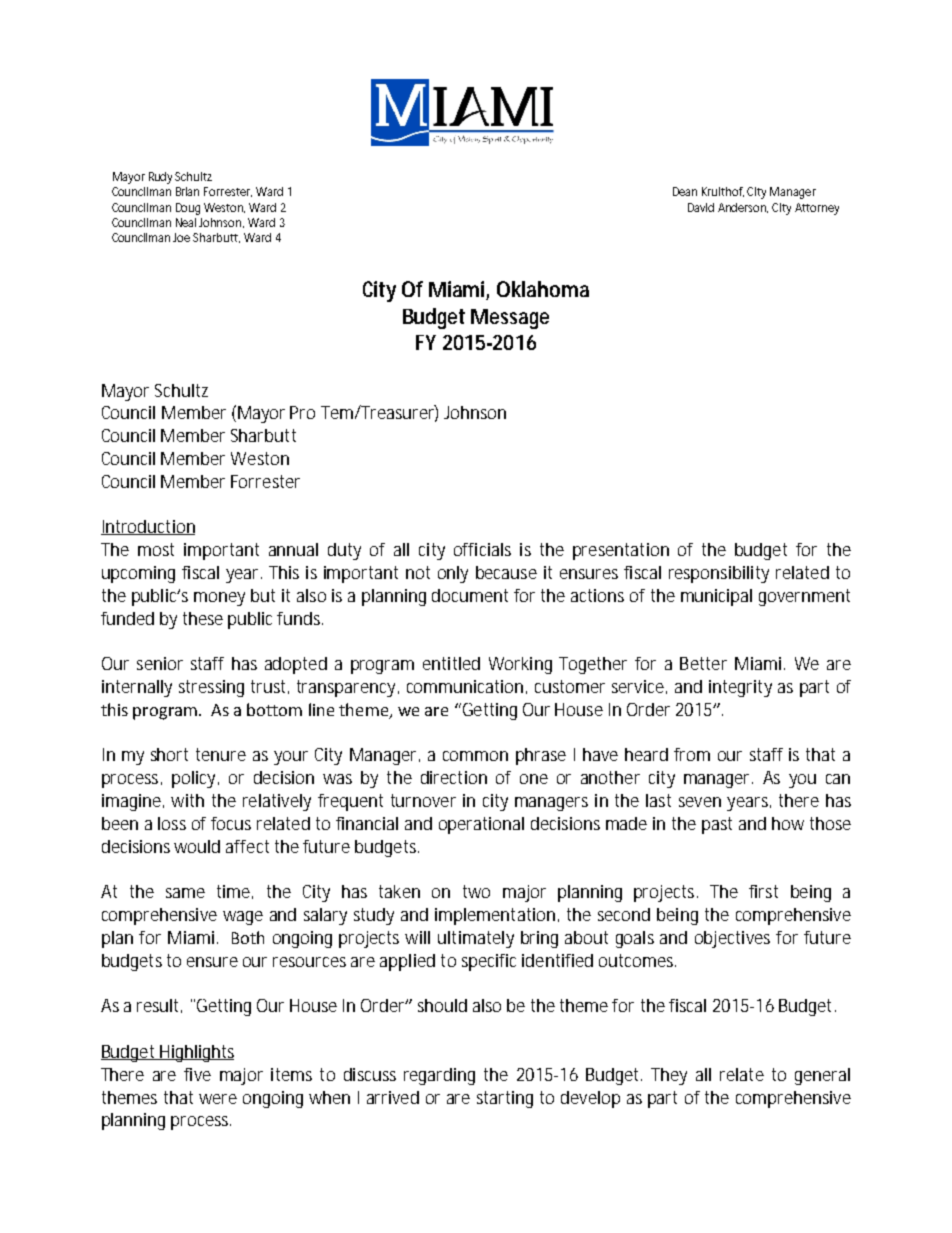 The width and height of the screenshot is (952, 1233). Describe the element at coordinates (700, 802) in the screenshot. I see `seven` at that location.
